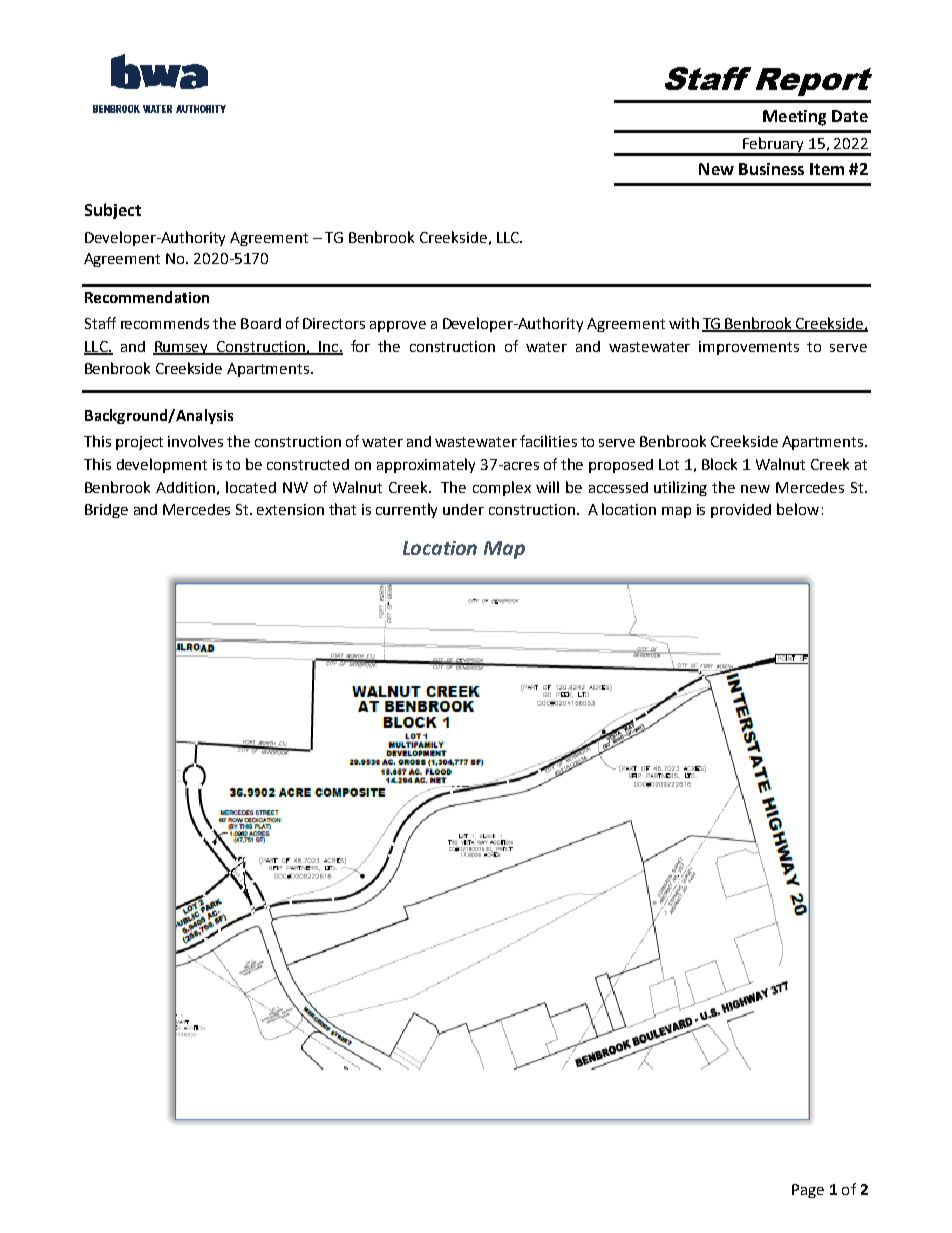 This document has height=1233, width=952. I want to click on under, so click(463, 509).
